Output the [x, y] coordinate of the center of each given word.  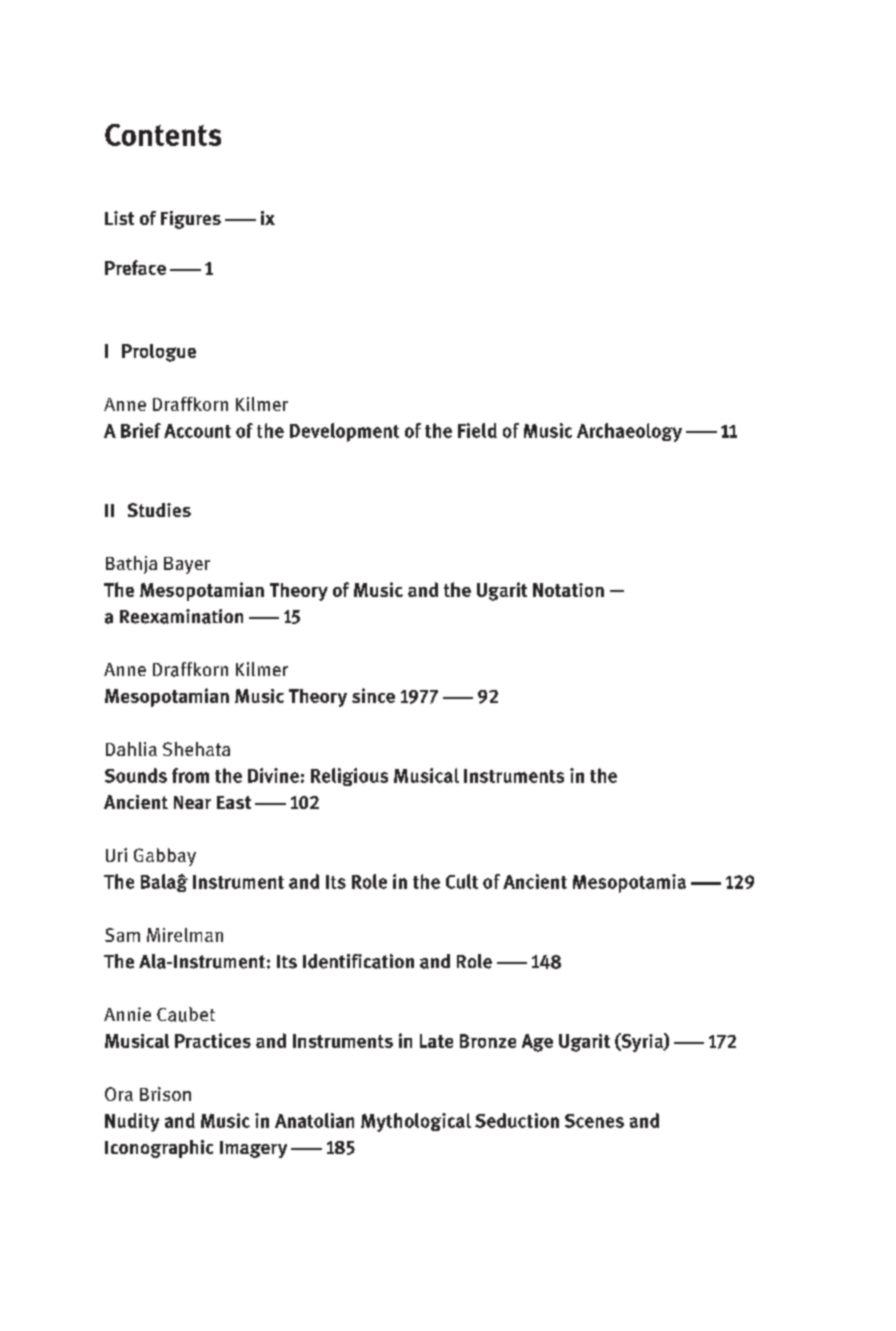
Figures [191, 220]
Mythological [416, 1122]
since [373, 695]
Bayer [187, 565]
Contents [163, 135]
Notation [568, 590]
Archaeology [629, 432]
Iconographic [159, 1149]
